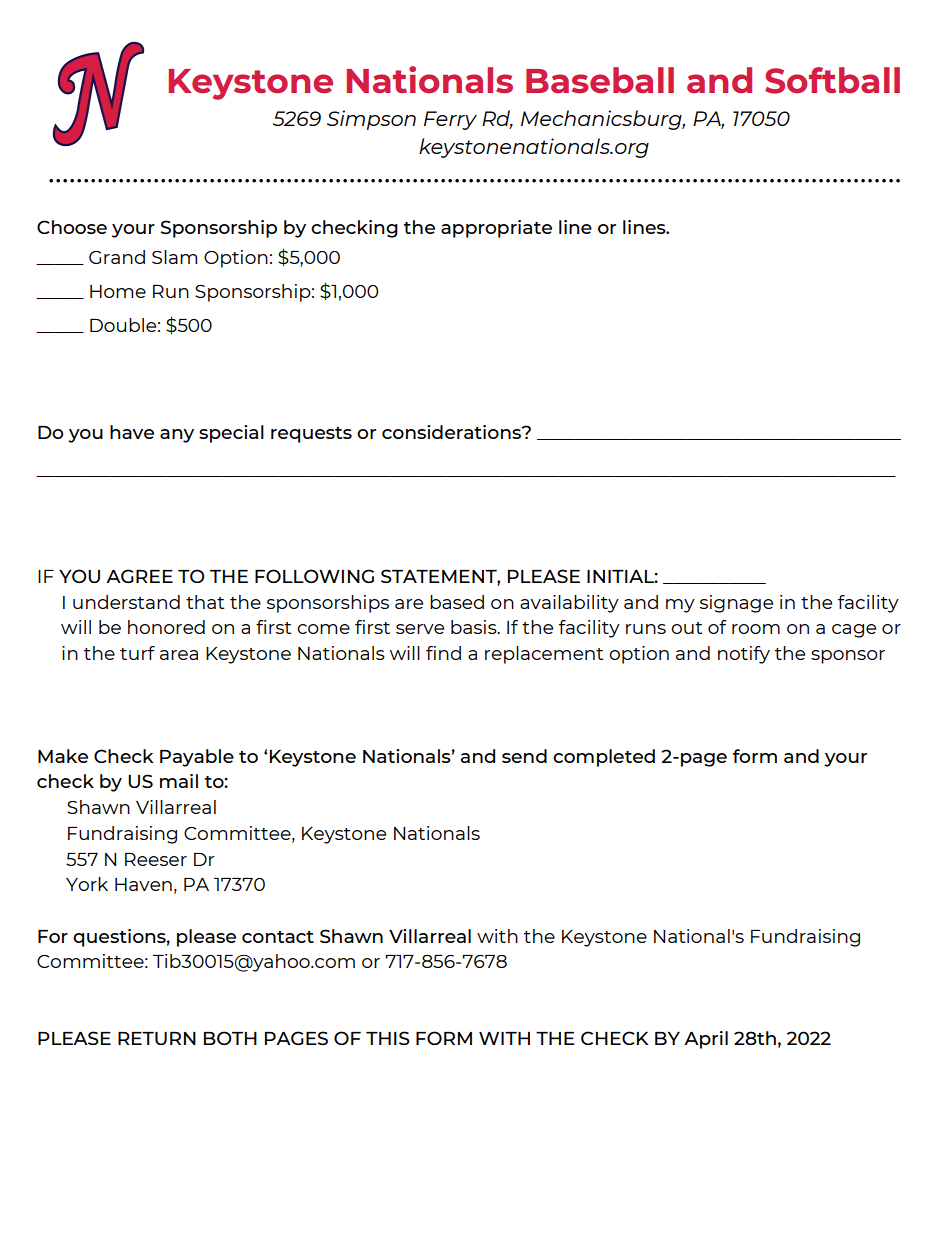 The height and width of the screenshot is (1233, 952). What do you see at coordinates (157, 1038) in the screenshot?
I see `RETURN` at bounding box center [157, 1038].
